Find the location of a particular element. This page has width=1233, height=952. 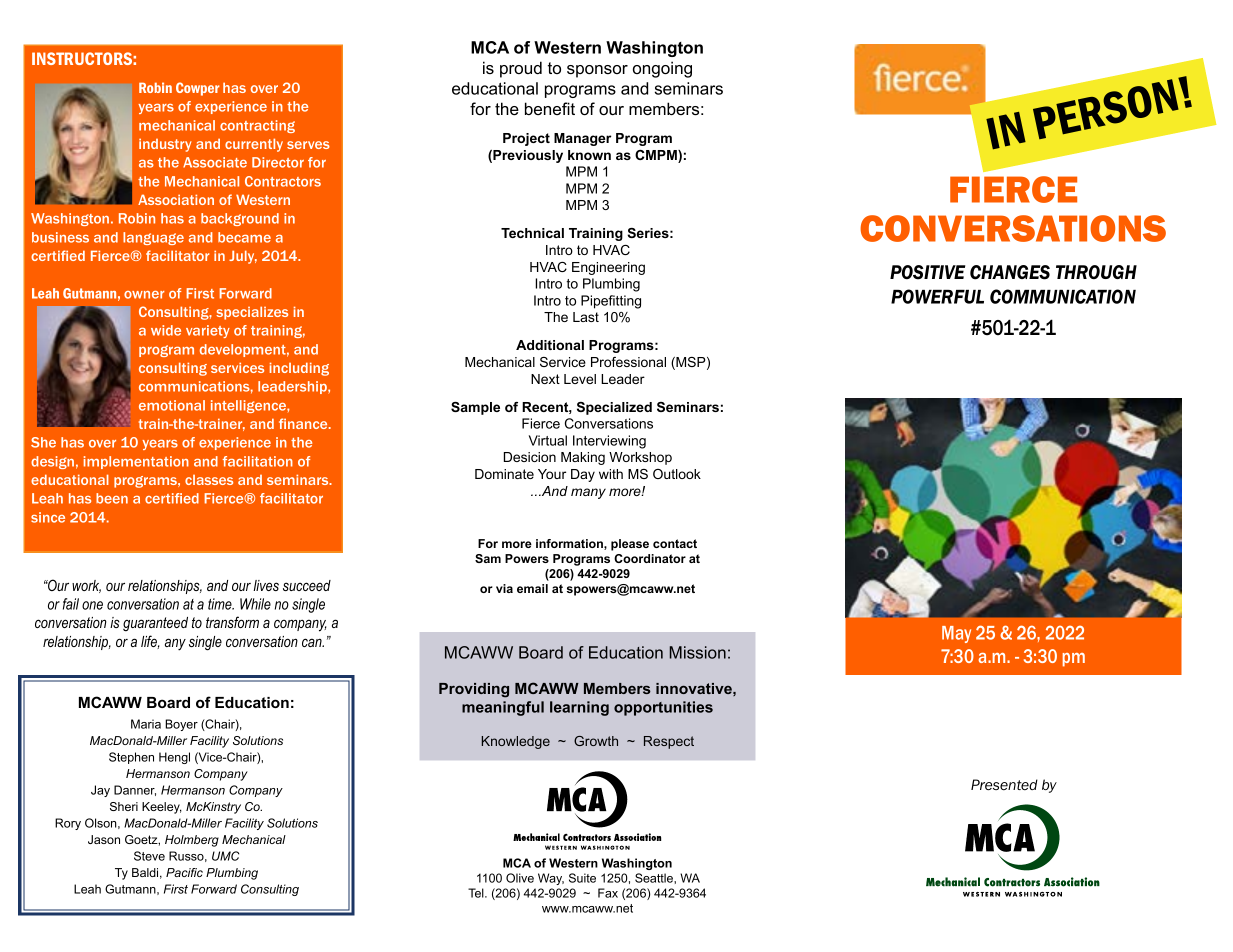

Suite is located at coordinates (582, 878).
